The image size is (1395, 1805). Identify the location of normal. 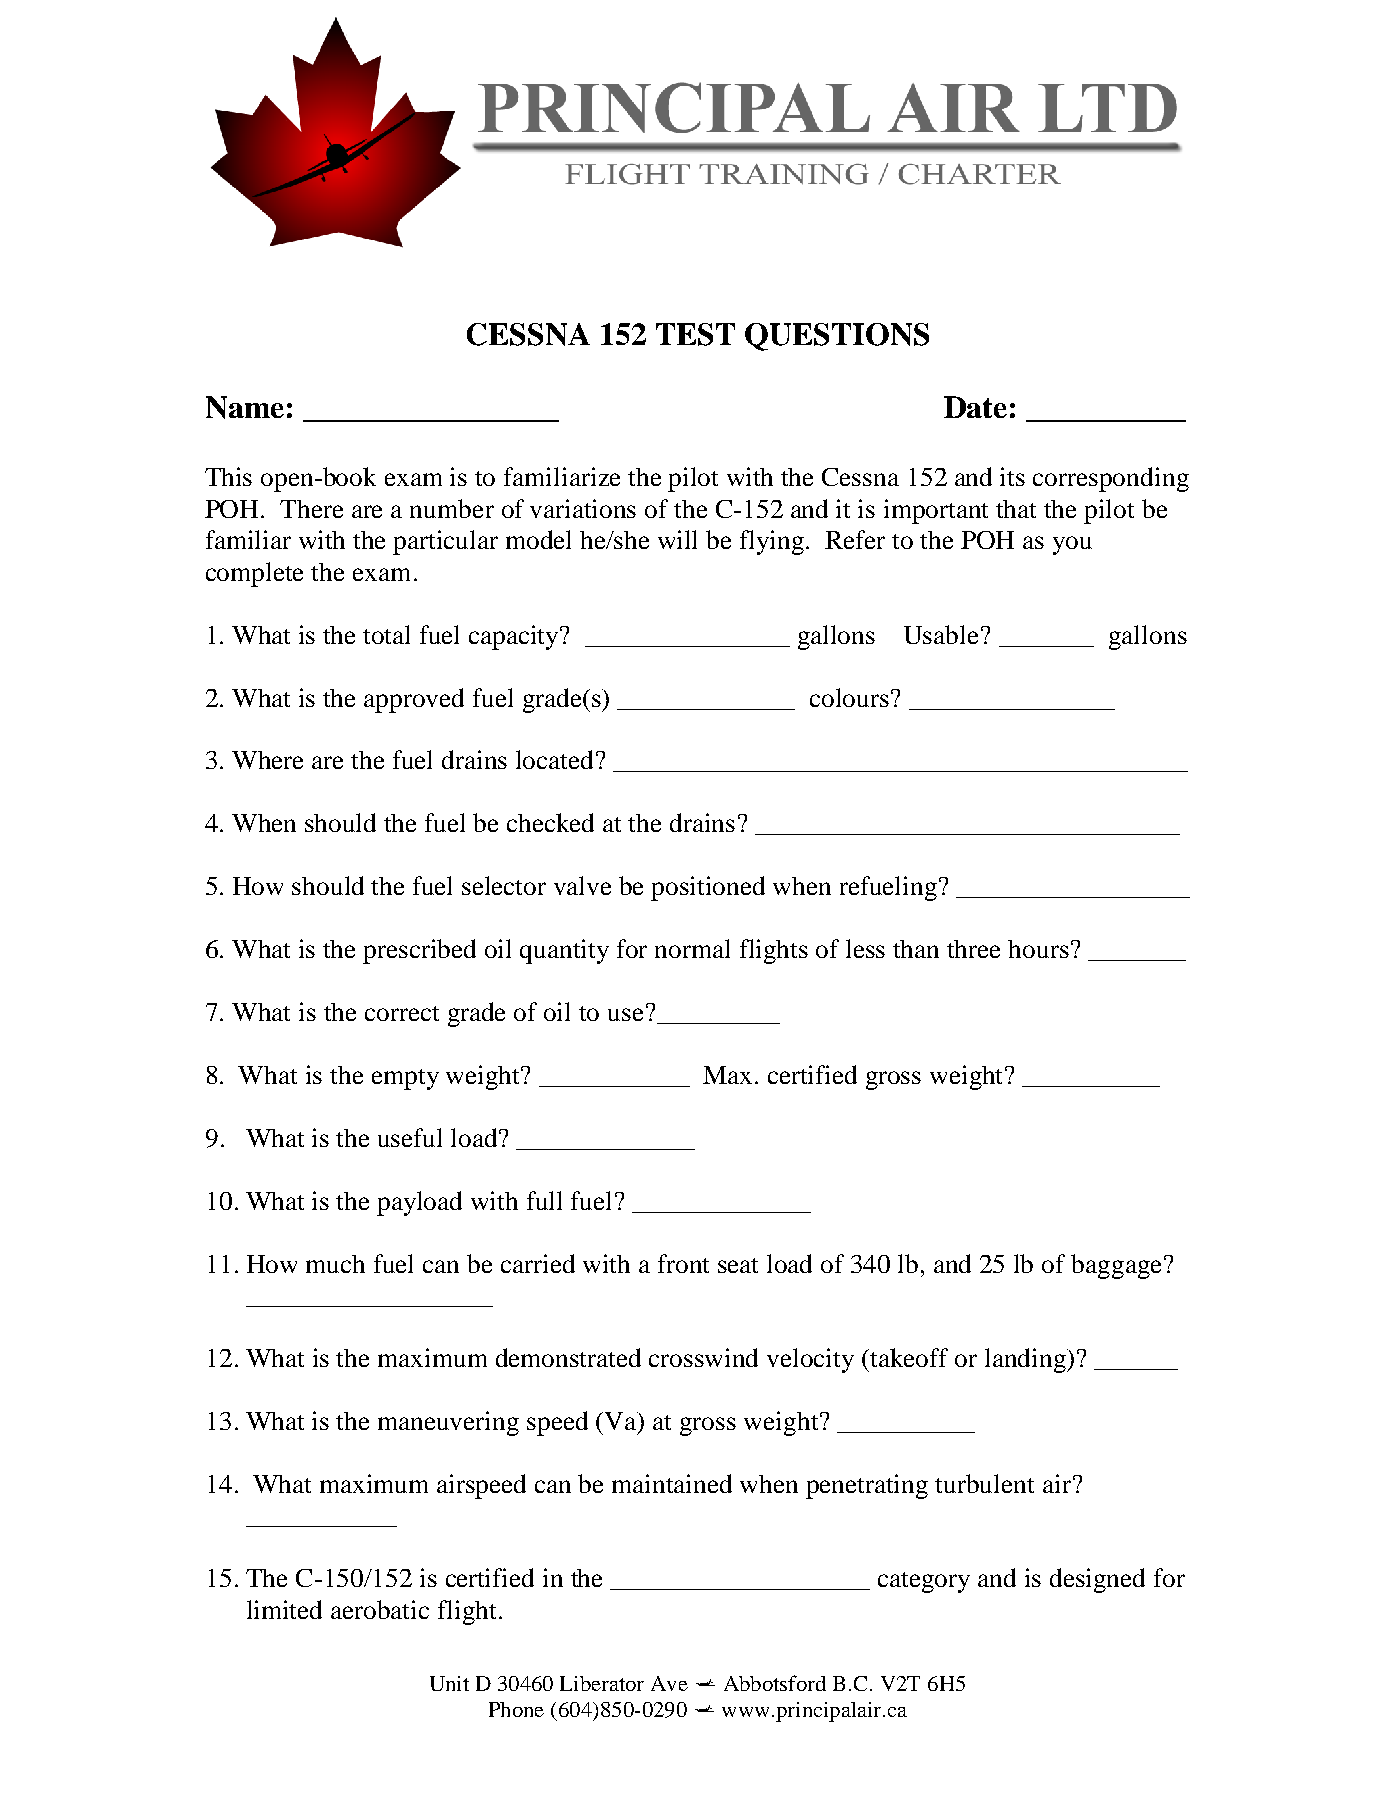
(692, 948).
